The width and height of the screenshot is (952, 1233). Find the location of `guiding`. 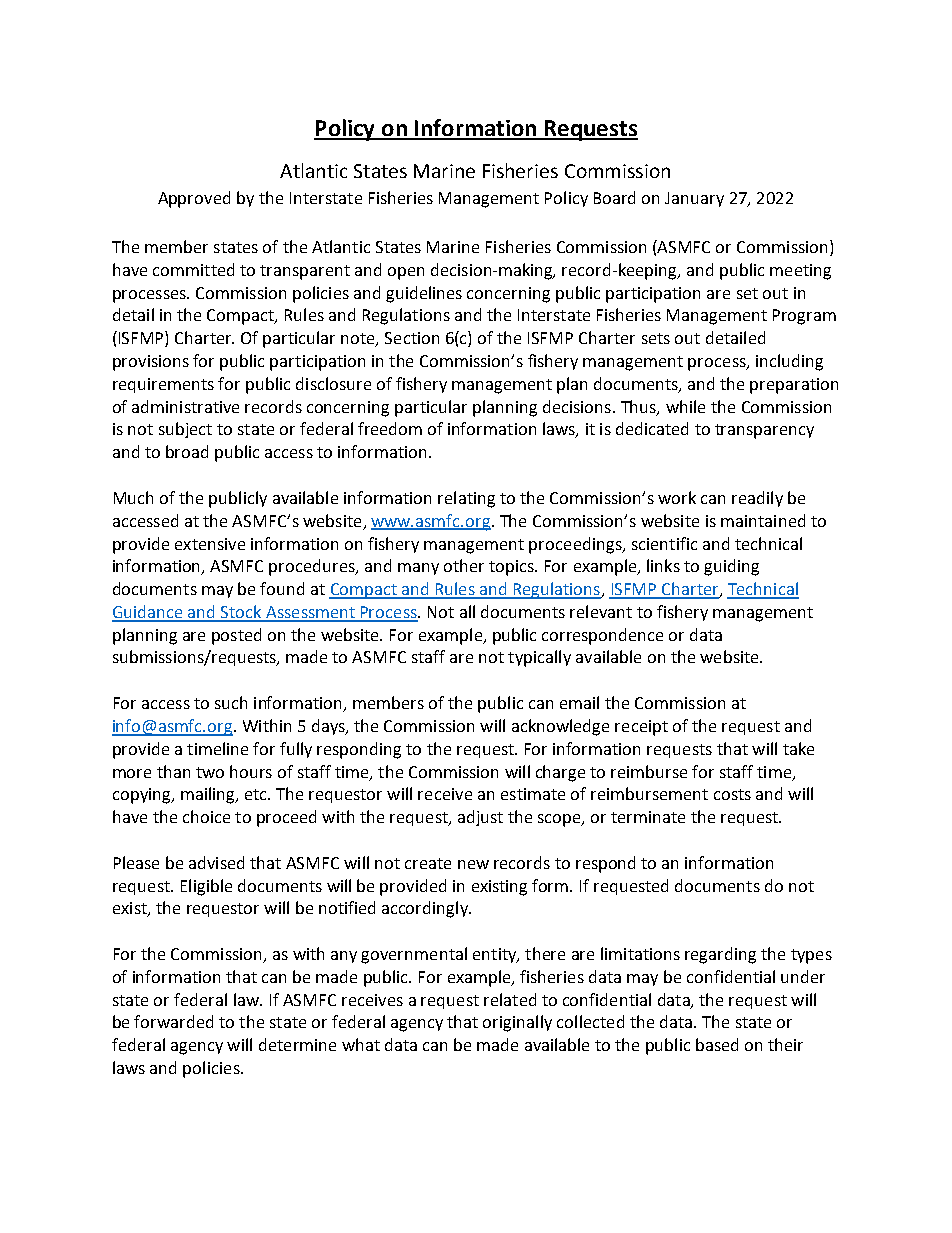

guiding is located at coordinates (731, 567).
